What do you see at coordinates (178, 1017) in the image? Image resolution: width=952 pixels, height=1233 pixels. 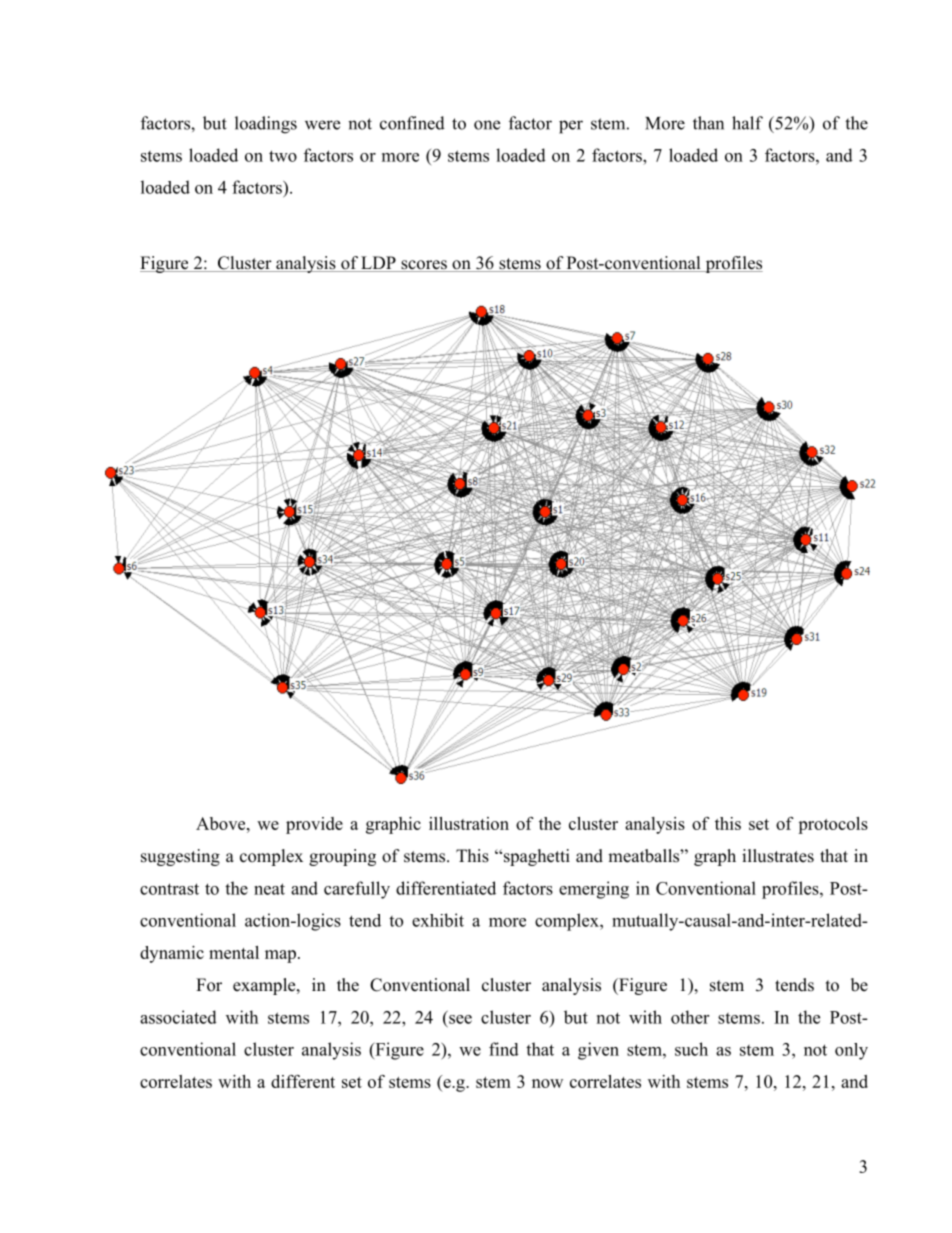 I see `associated` at bounding box center [178, 1017].
